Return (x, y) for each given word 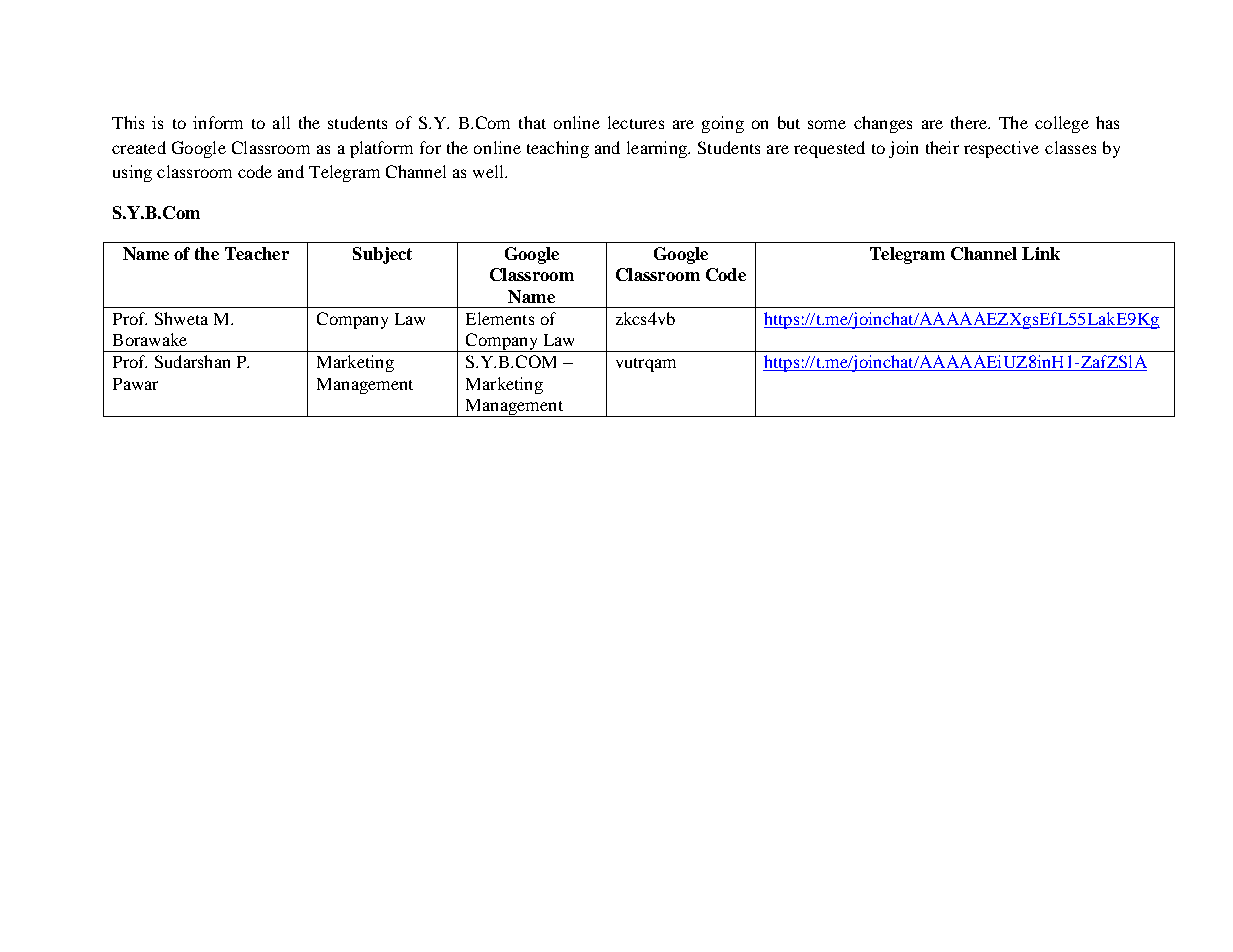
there (970, 122)
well (490, 171)
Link (1041, 253)
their (942, 147)
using (132, 173)
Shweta (181, 318)
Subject (382, 255)
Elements (500, 318)
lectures (636, 122)
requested (829, 149)
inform (218, 122)
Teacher (257, 253)
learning (658, 149)
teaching (558, 149)
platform (381, 149)
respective (1001, 149)
